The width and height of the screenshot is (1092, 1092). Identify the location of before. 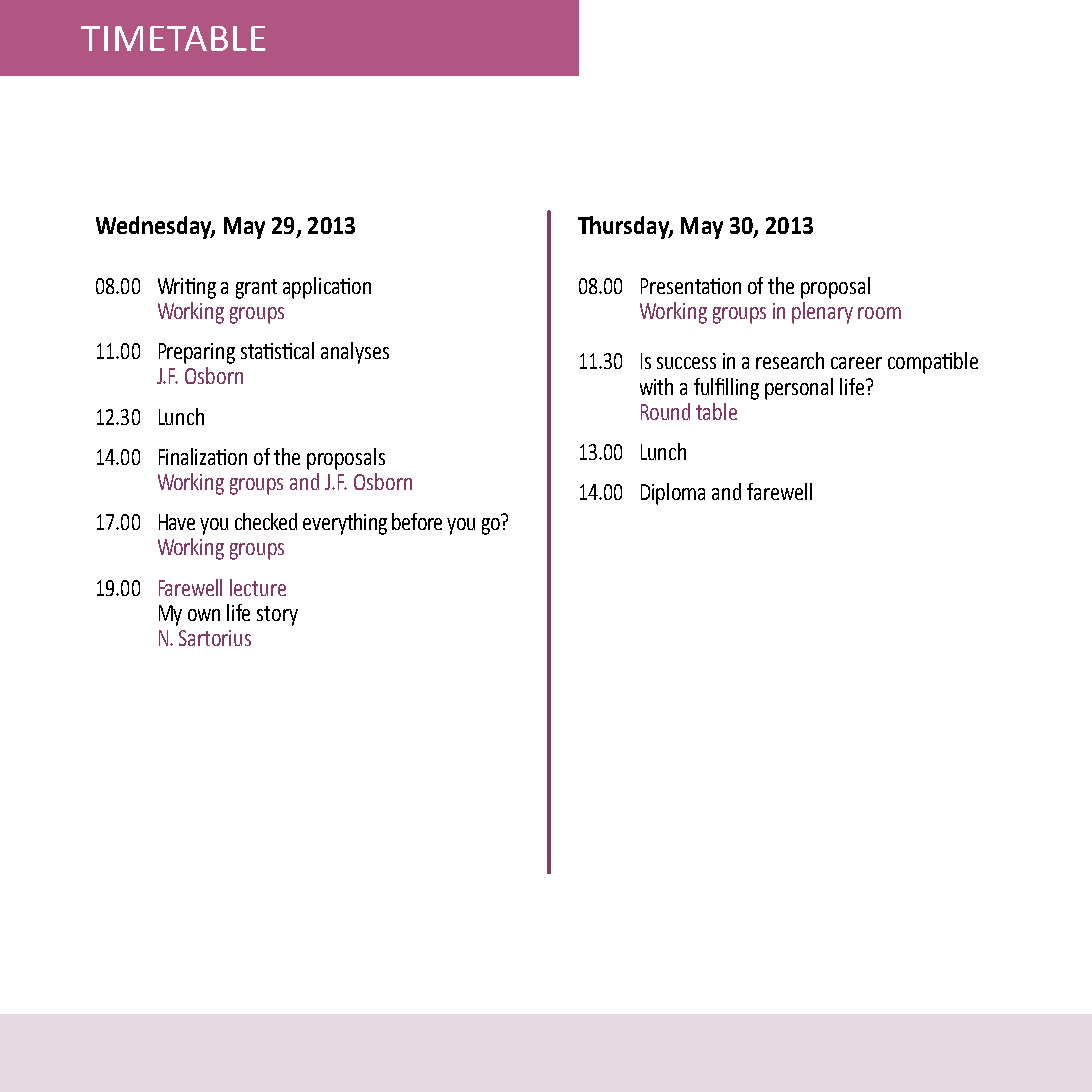
(417, 521).
